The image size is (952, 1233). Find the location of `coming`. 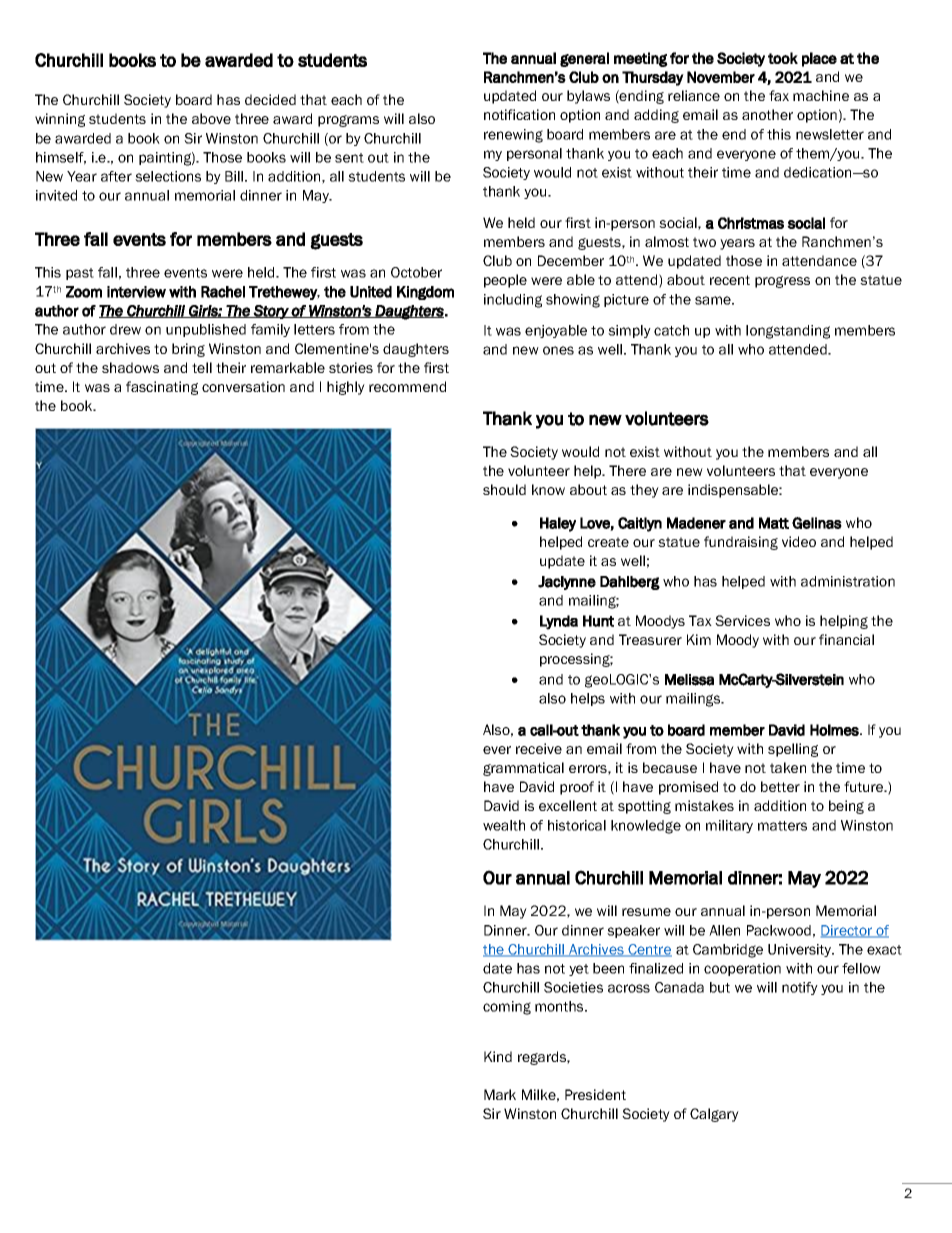

coming is located at coordinates (507, 1008).
